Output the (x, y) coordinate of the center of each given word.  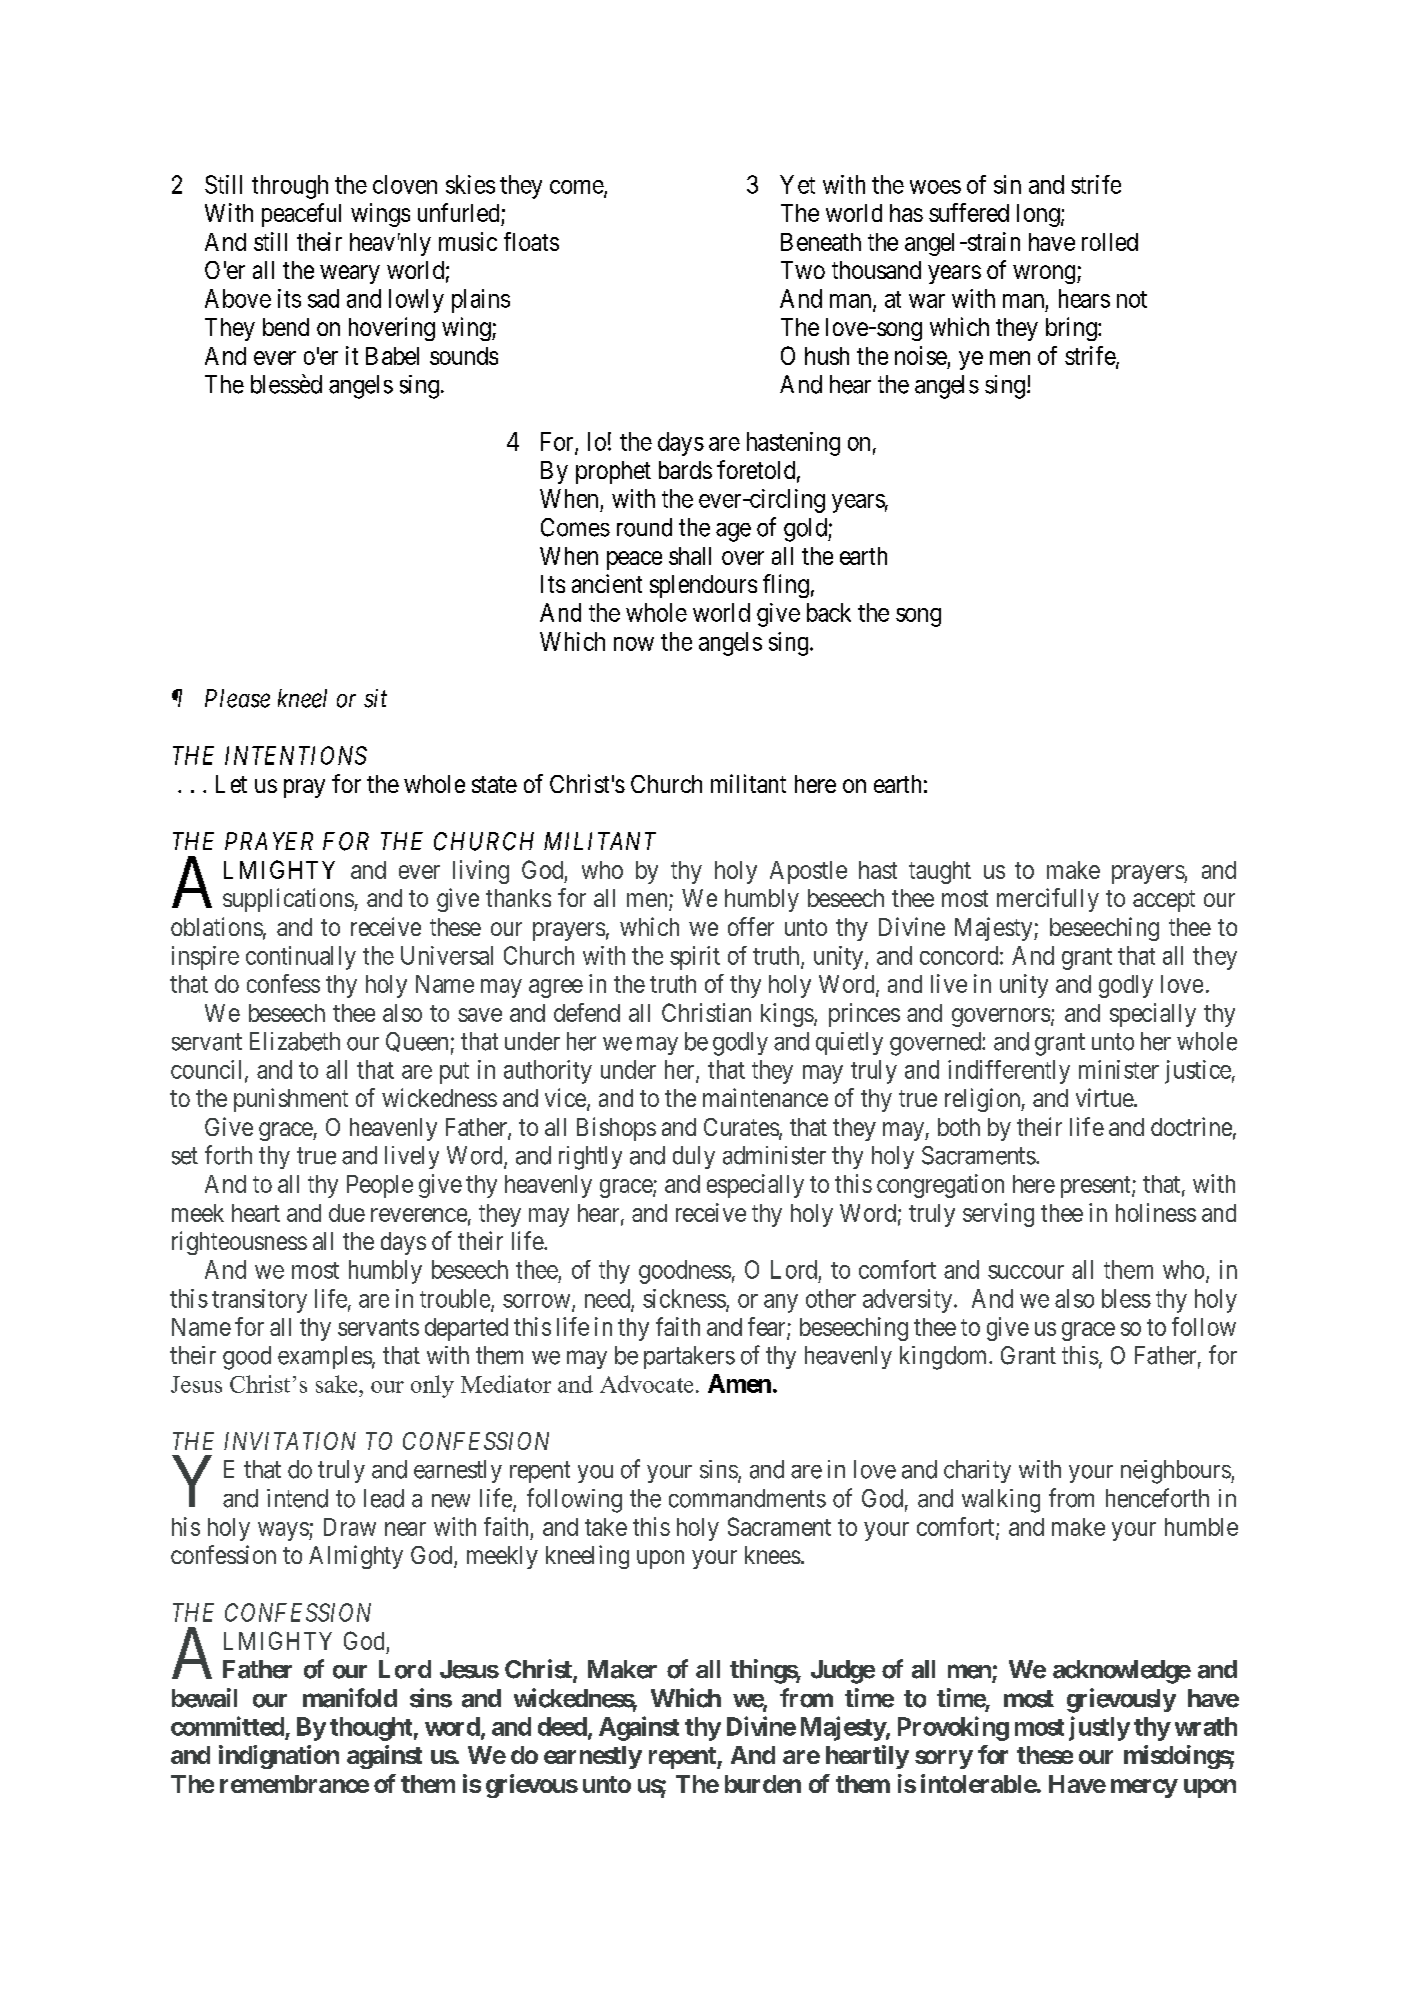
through (290, 187)
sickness (685, 1299)
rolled (1110, 242)
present (1097, 1187)
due (347, 1213)
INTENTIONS (296, 755)
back (829, 612)
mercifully (1048, 900)
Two (803, 270)
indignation (279, 1757)
